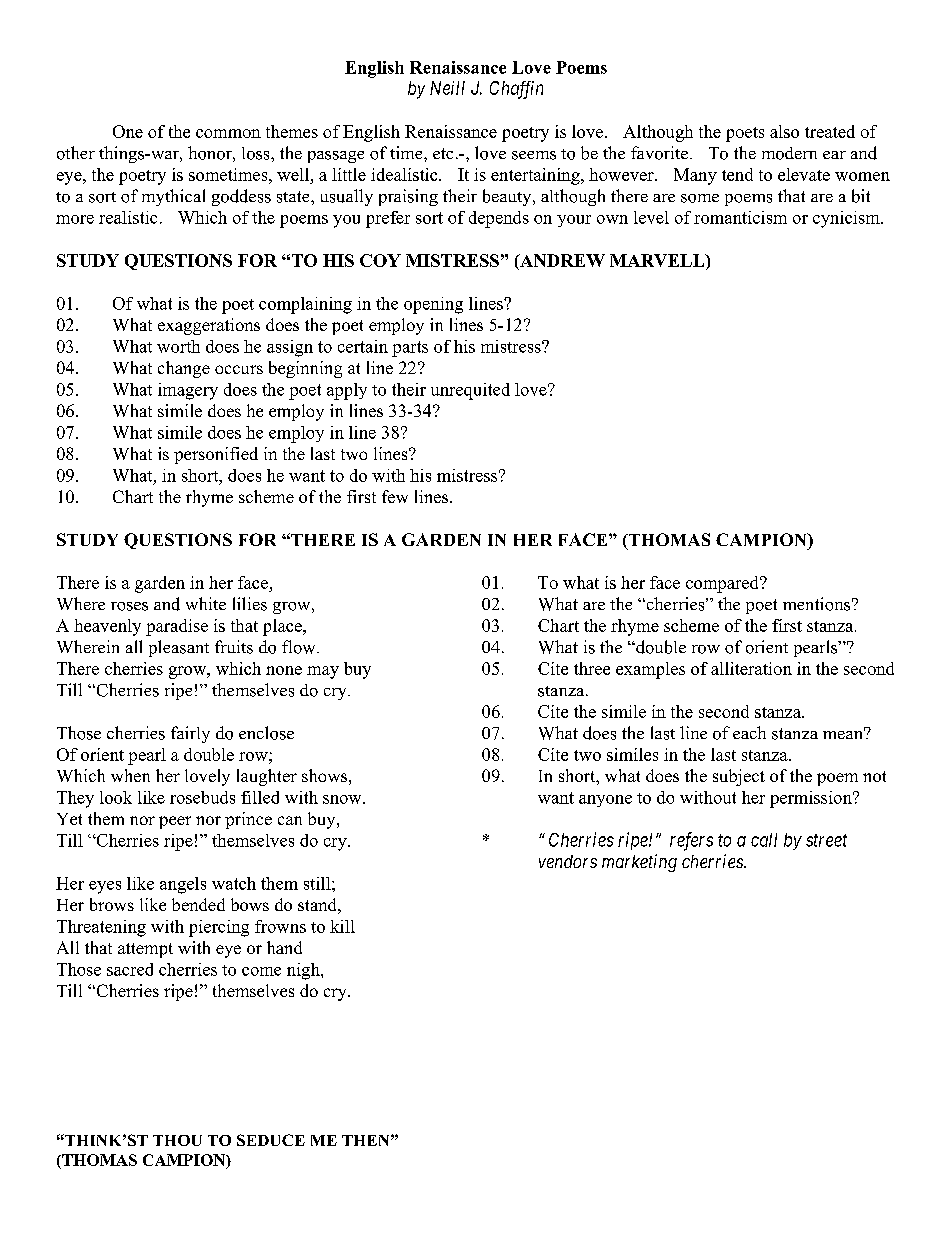 The height and width of the screenshot is (1233, 952). I want to click on three, so click(592, 668).
